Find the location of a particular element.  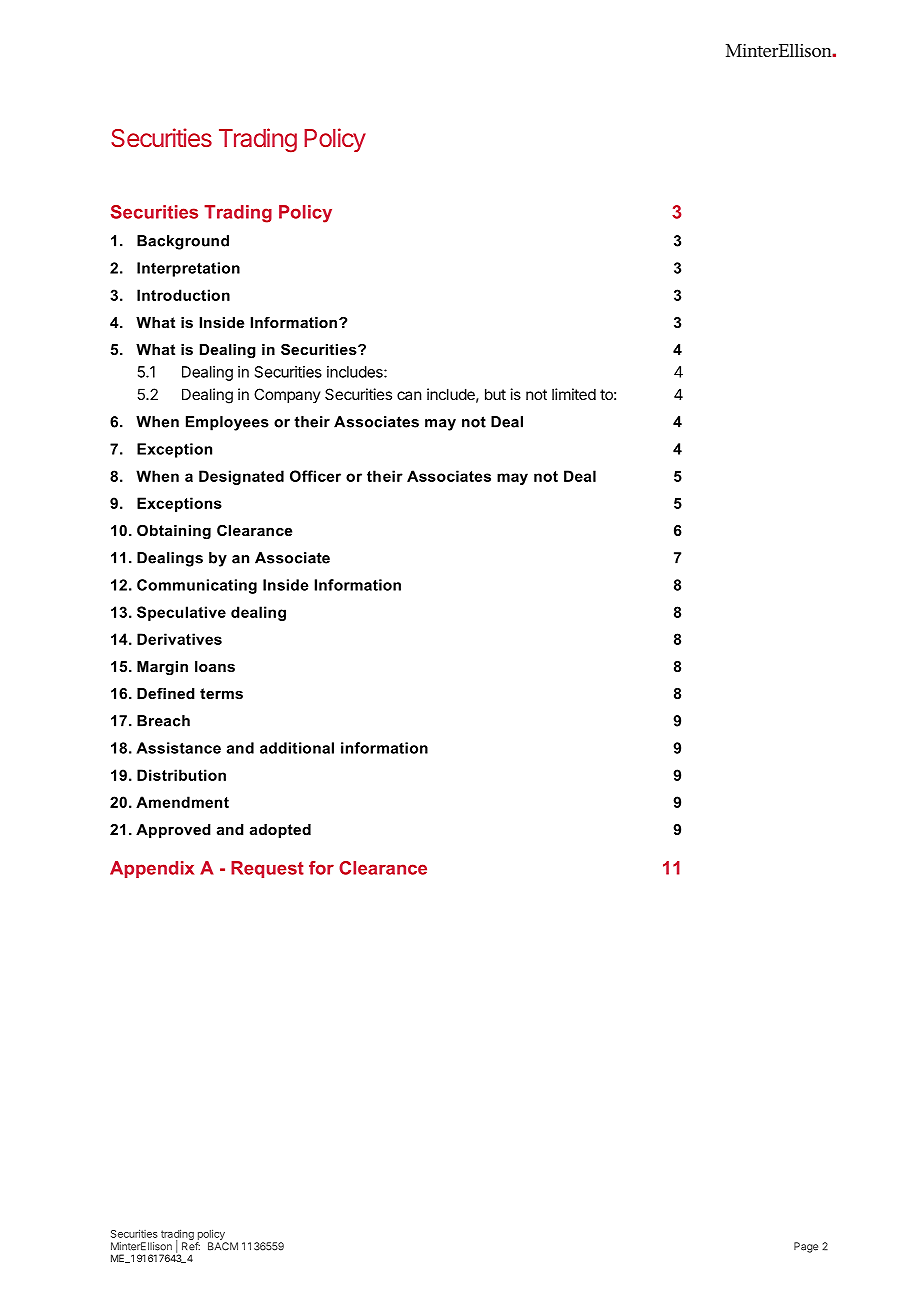

adopted is located at coordinates (280, 831).
